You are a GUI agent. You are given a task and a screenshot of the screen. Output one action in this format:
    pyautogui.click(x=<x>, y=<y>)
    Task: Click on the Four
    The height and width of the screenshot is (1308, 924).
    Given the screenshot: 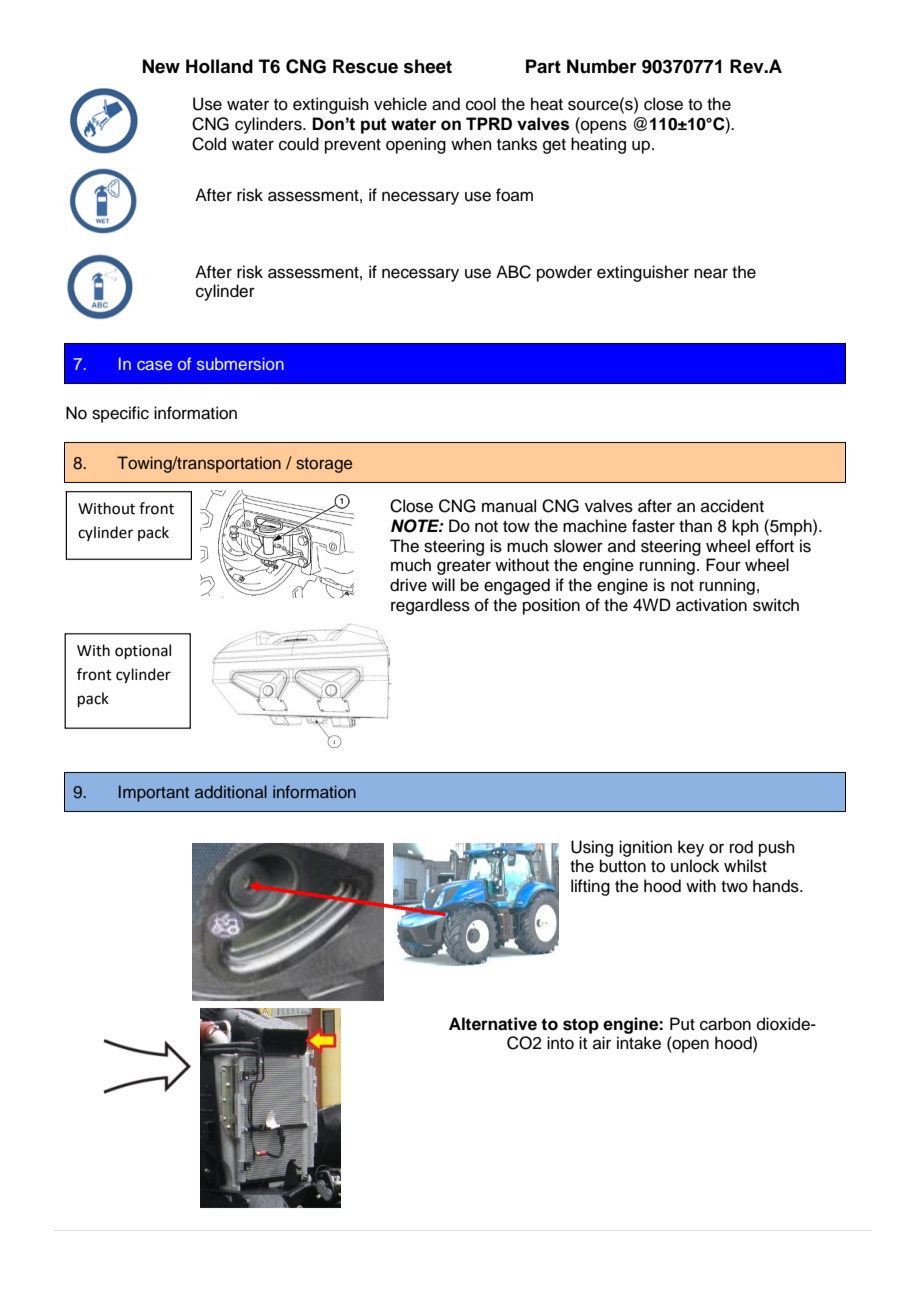 What is the action you would take?
    pyautogui.click(x=723, y=565)
